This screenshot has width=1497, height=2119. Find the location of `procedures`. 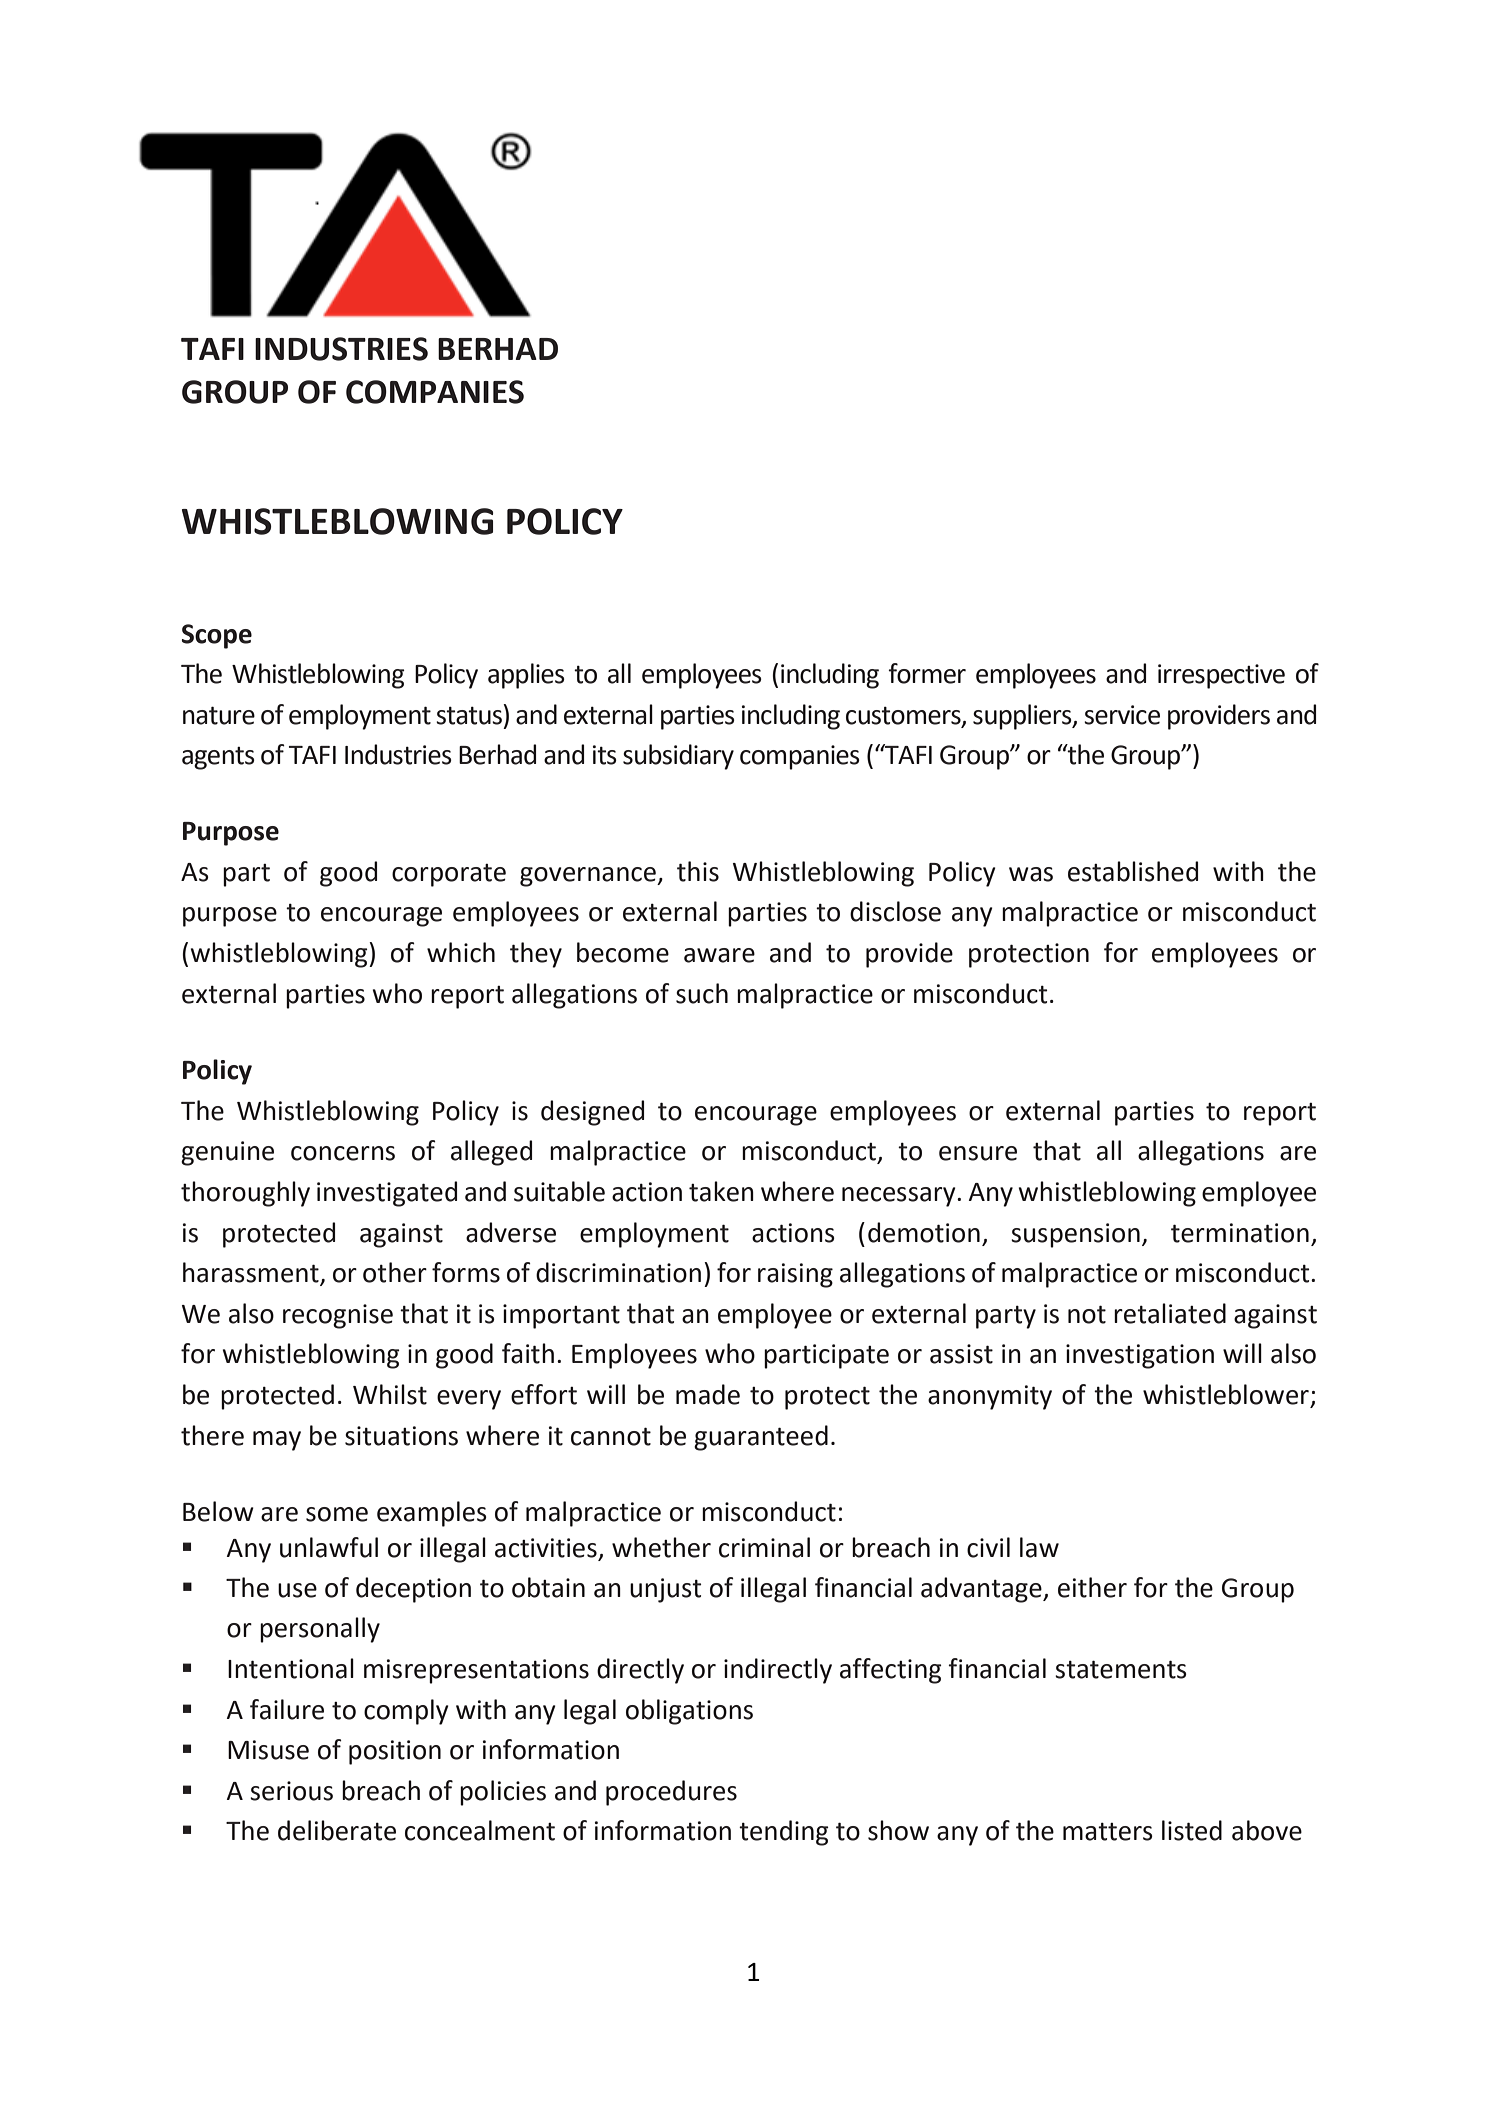

procedures is located at coordinates (671, 1793).
